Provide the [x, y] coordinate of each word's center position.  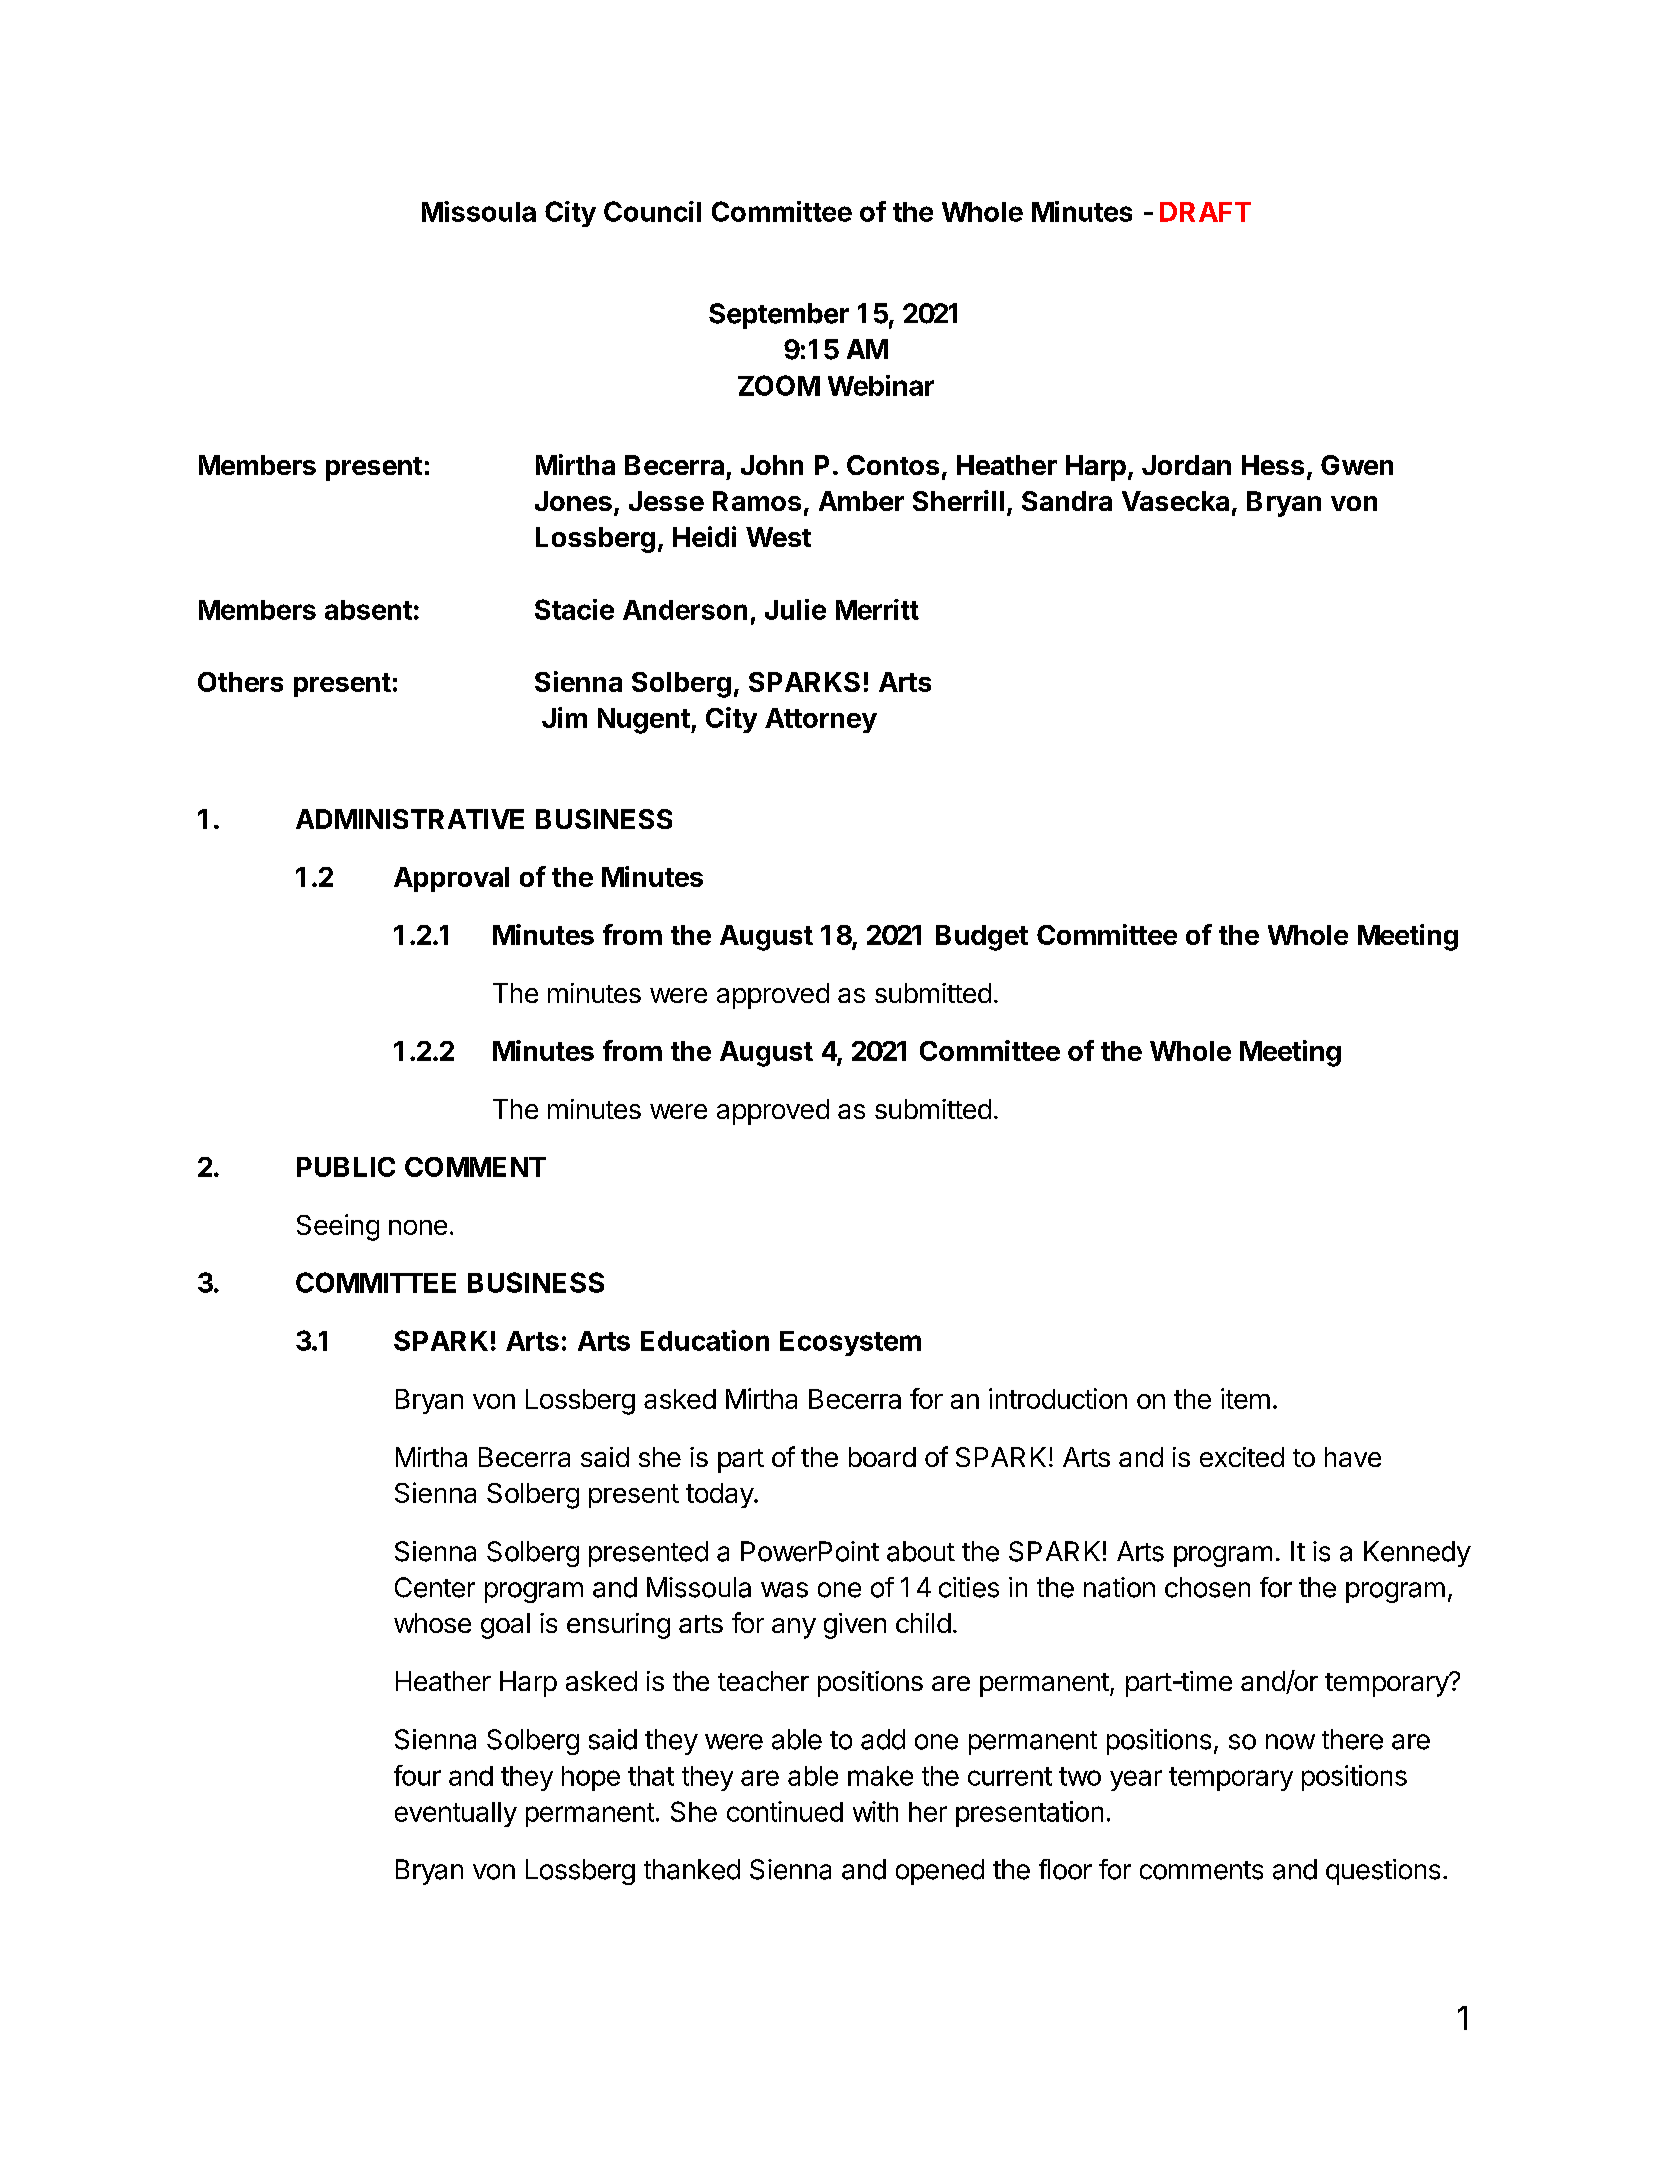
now [1290, 1742]
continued [785, 1811]
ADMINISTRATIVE [410, 819]
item [1245, 1398]
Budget [982, 938]
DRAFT [1205, 212]
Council [652, 211]
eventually [456, 1814]
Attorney [821, 720]
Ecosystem [850, 1343]
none [418, 1227]
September [779, 316]
